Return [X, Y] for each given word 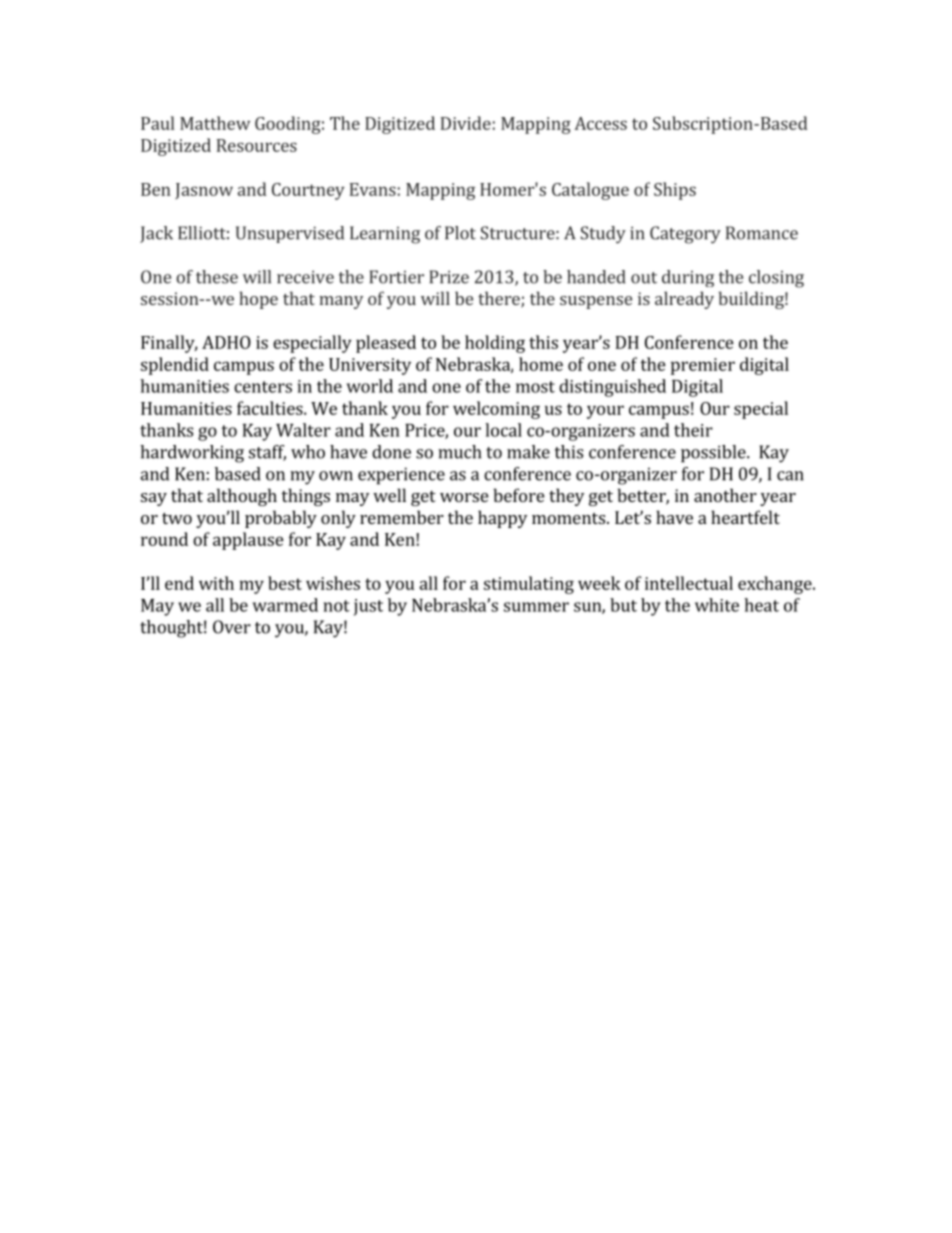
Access [600, 123]
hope [258, 300]
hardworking [192, 454]
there [500, 299]
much [459, 452]
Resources [257, 145]
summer [536, 607]
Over [232, 627]
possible [714, 454]
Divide [466, 123]
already [684, 300]
